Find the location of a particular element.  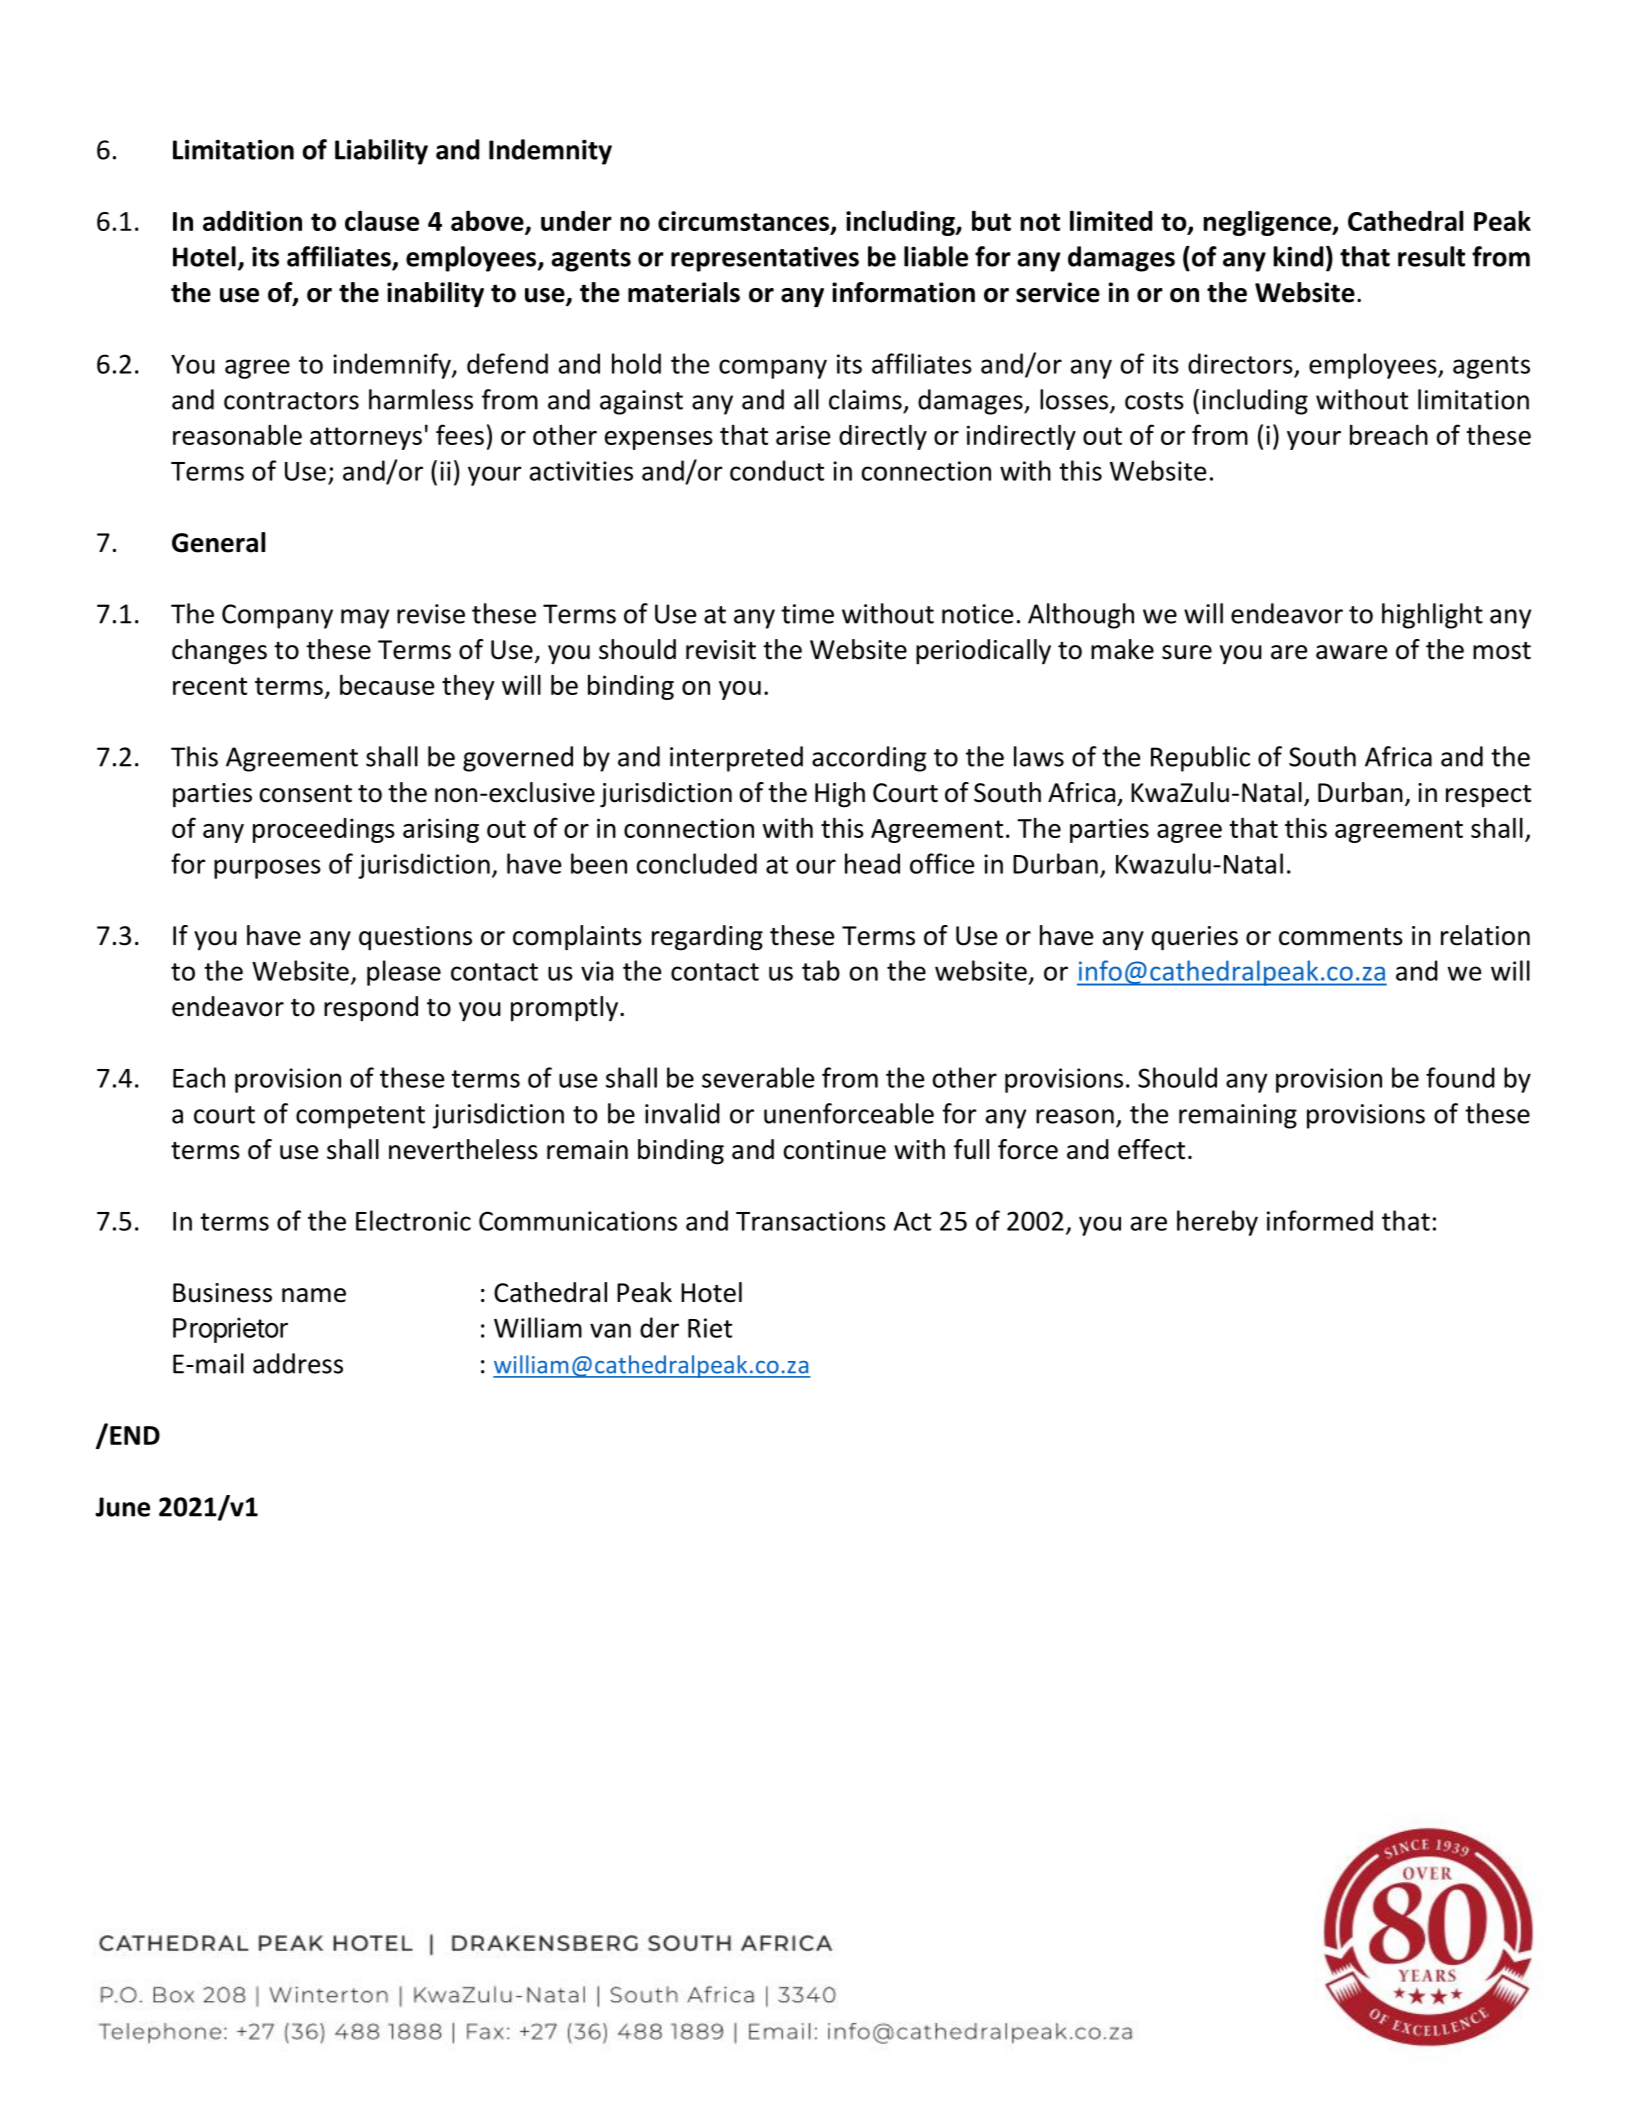

competent is located at coordinates (360, 1117).
